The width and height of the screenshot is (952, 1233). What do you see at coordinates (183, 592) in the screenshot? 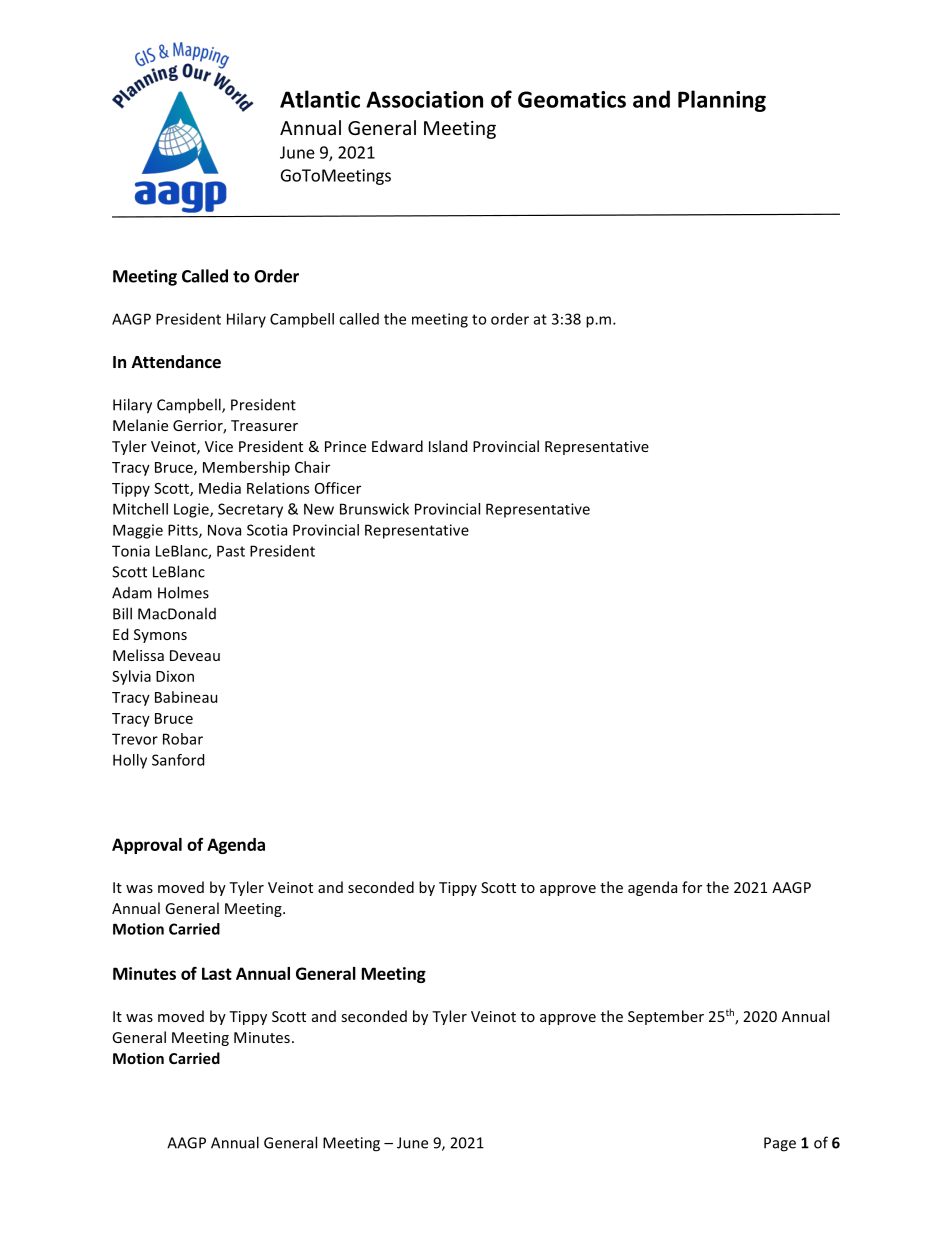
I see `Holmes` at bounding box center [183, 592].
